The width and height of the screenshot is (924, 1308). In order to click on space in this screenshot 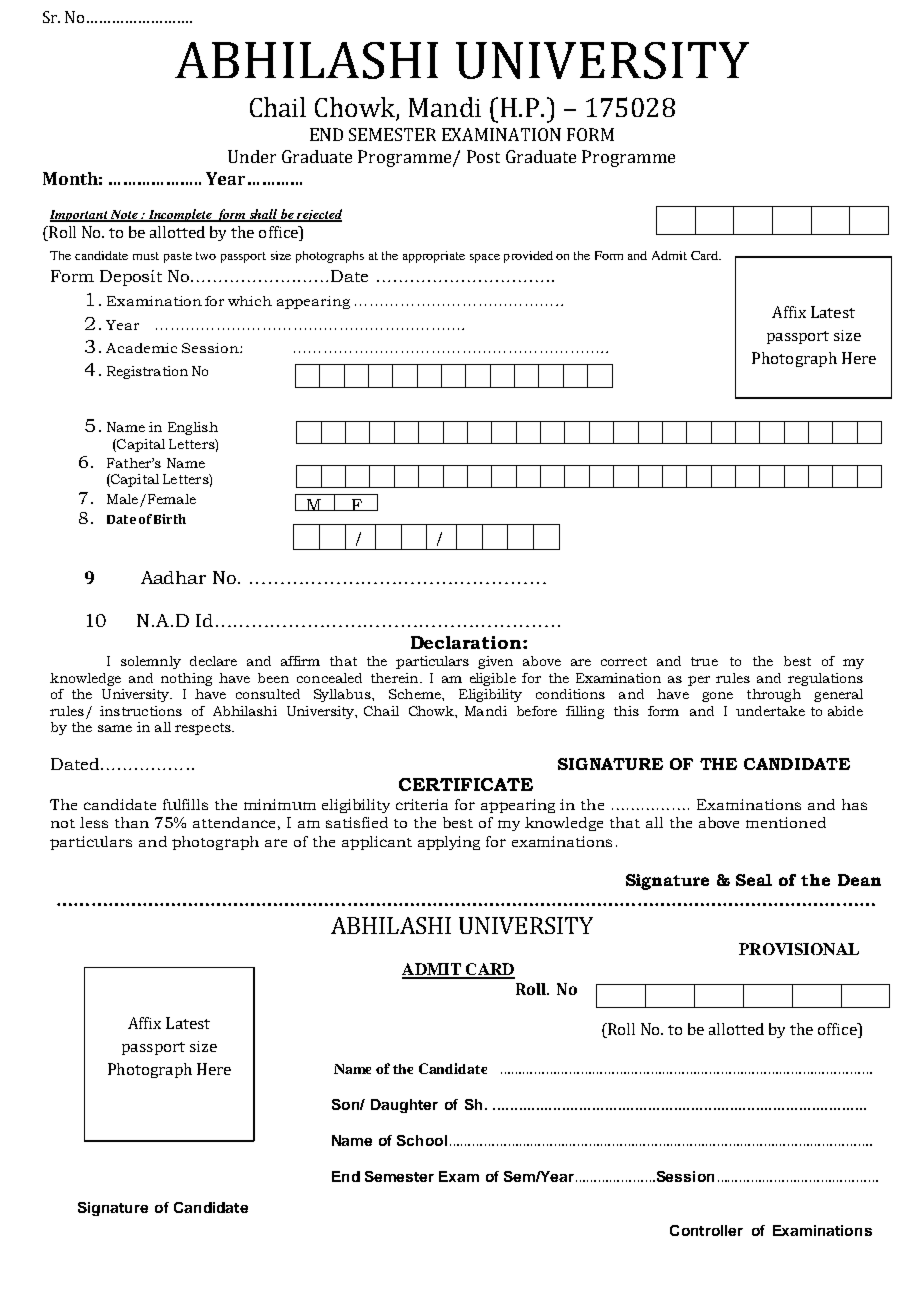, I will do `click(485, 258)`.
